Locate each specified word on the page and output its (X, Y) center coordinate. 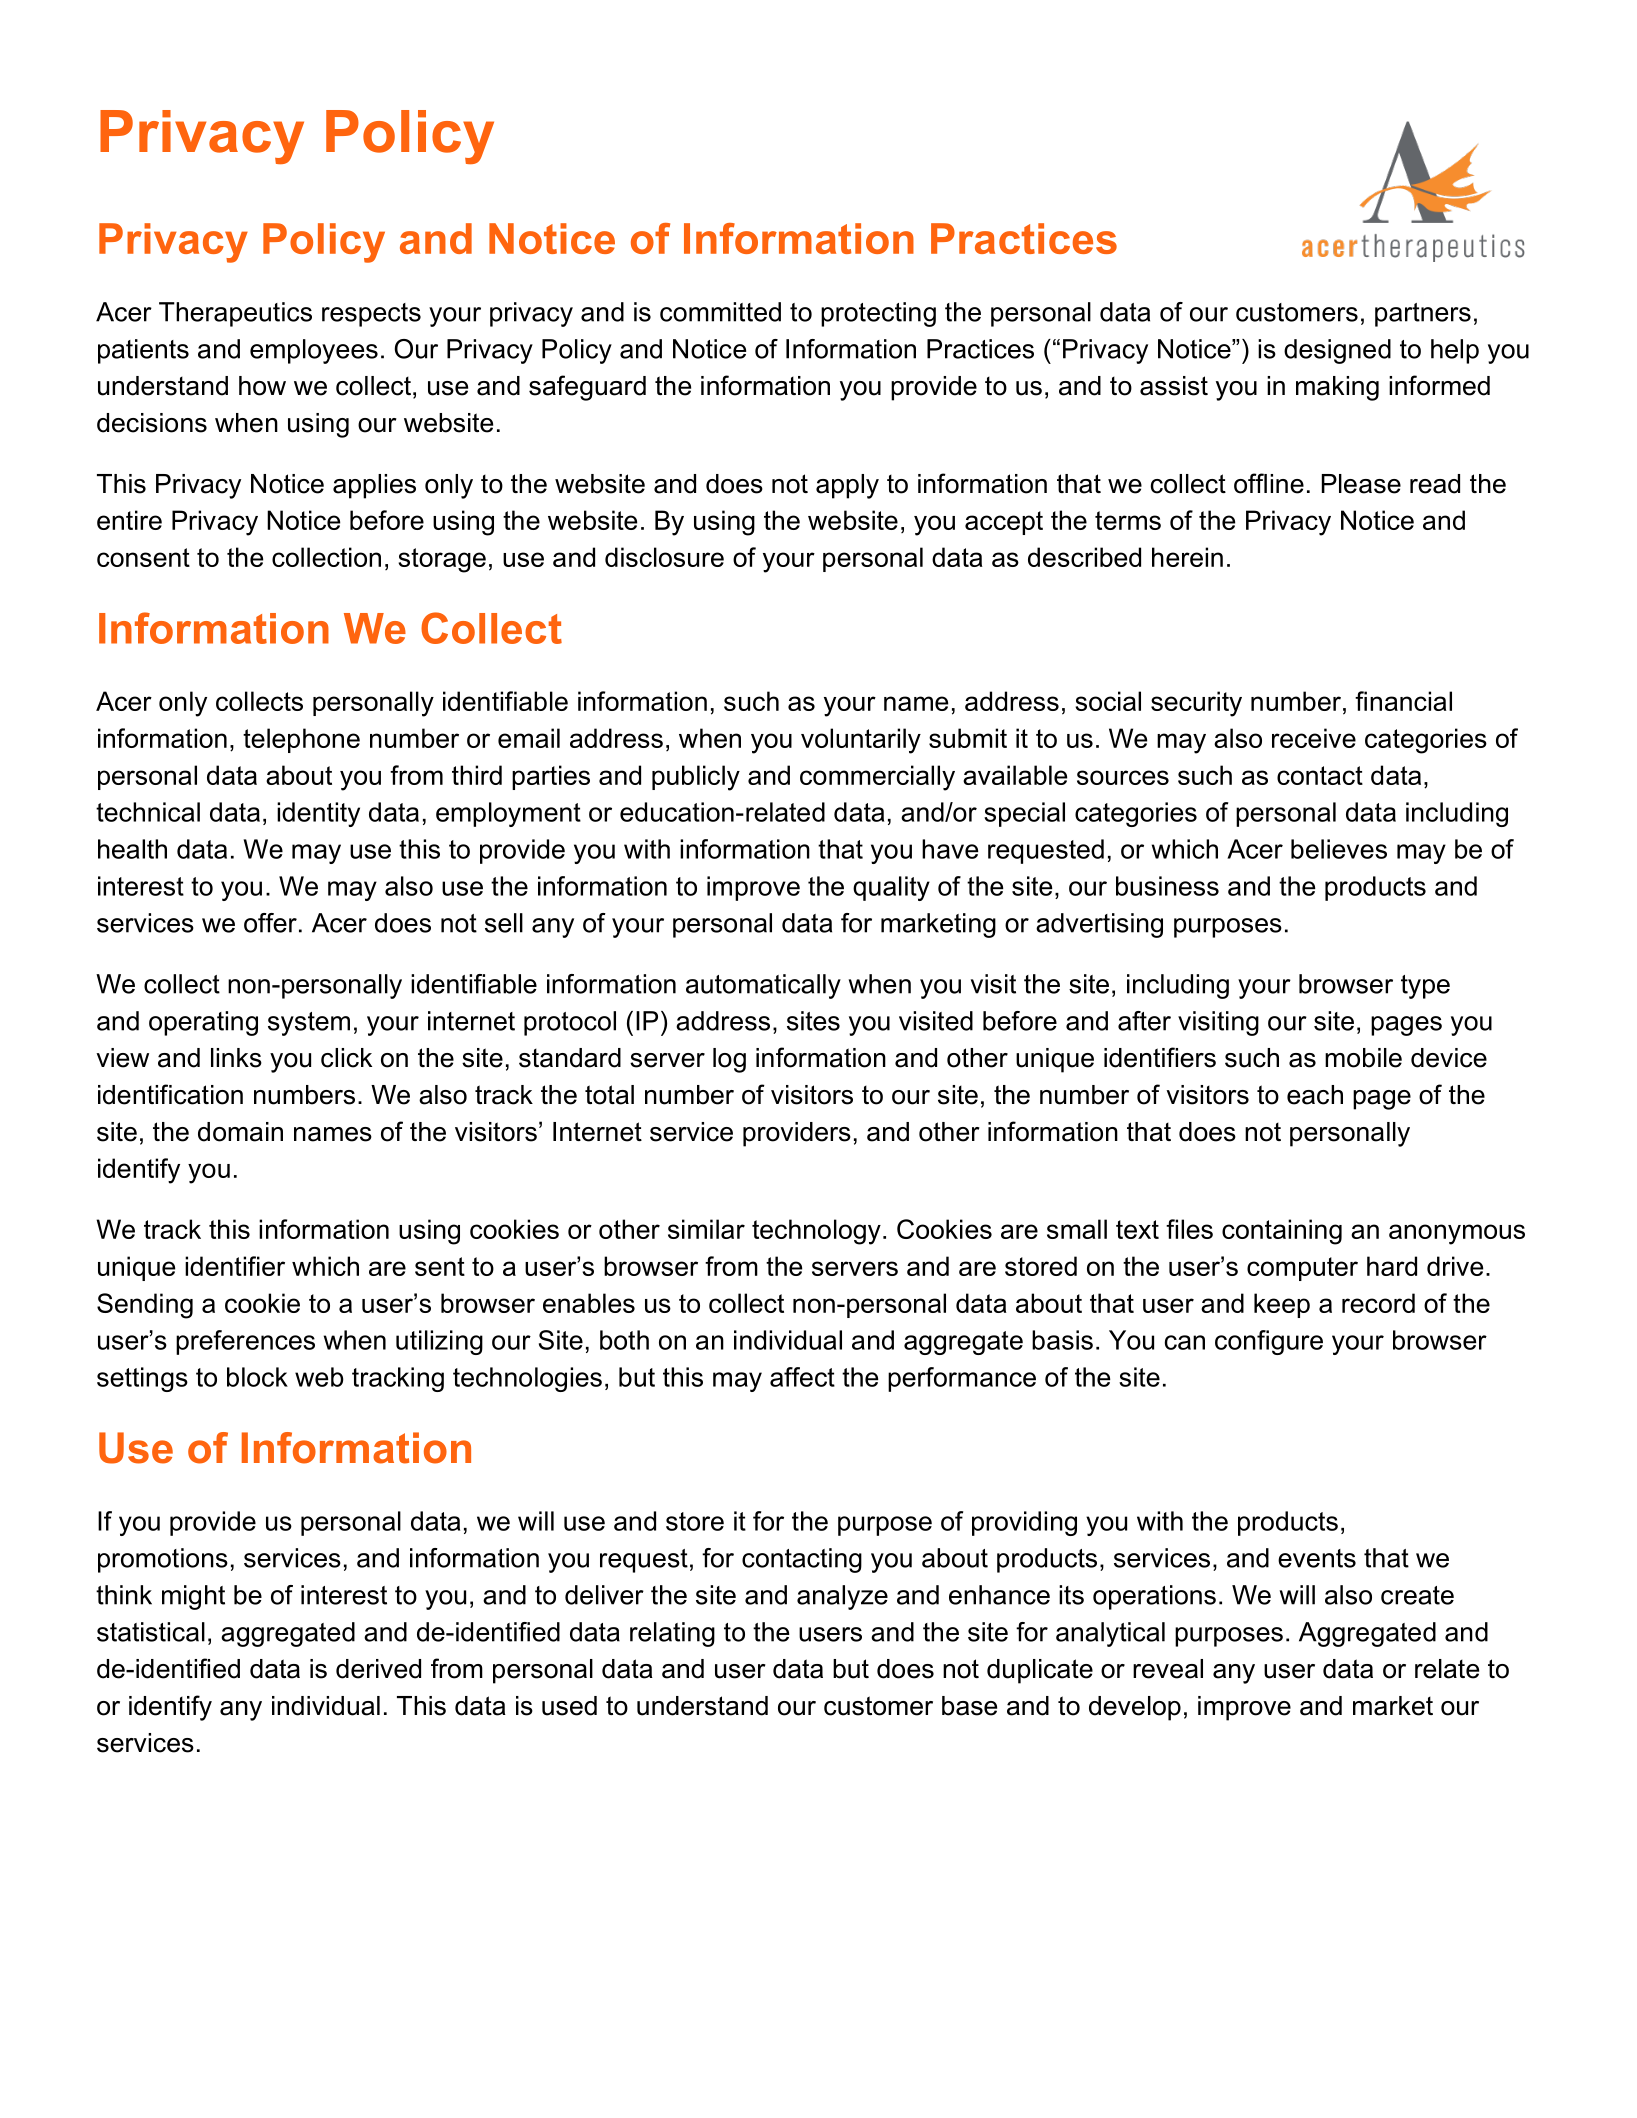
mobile (1363, 1058)
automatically (763, 986)
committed (720, 312)
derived (378, 1669)
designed (1337, 351)
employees (314, 351)
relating (672, 1634)
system (309, 1024)
